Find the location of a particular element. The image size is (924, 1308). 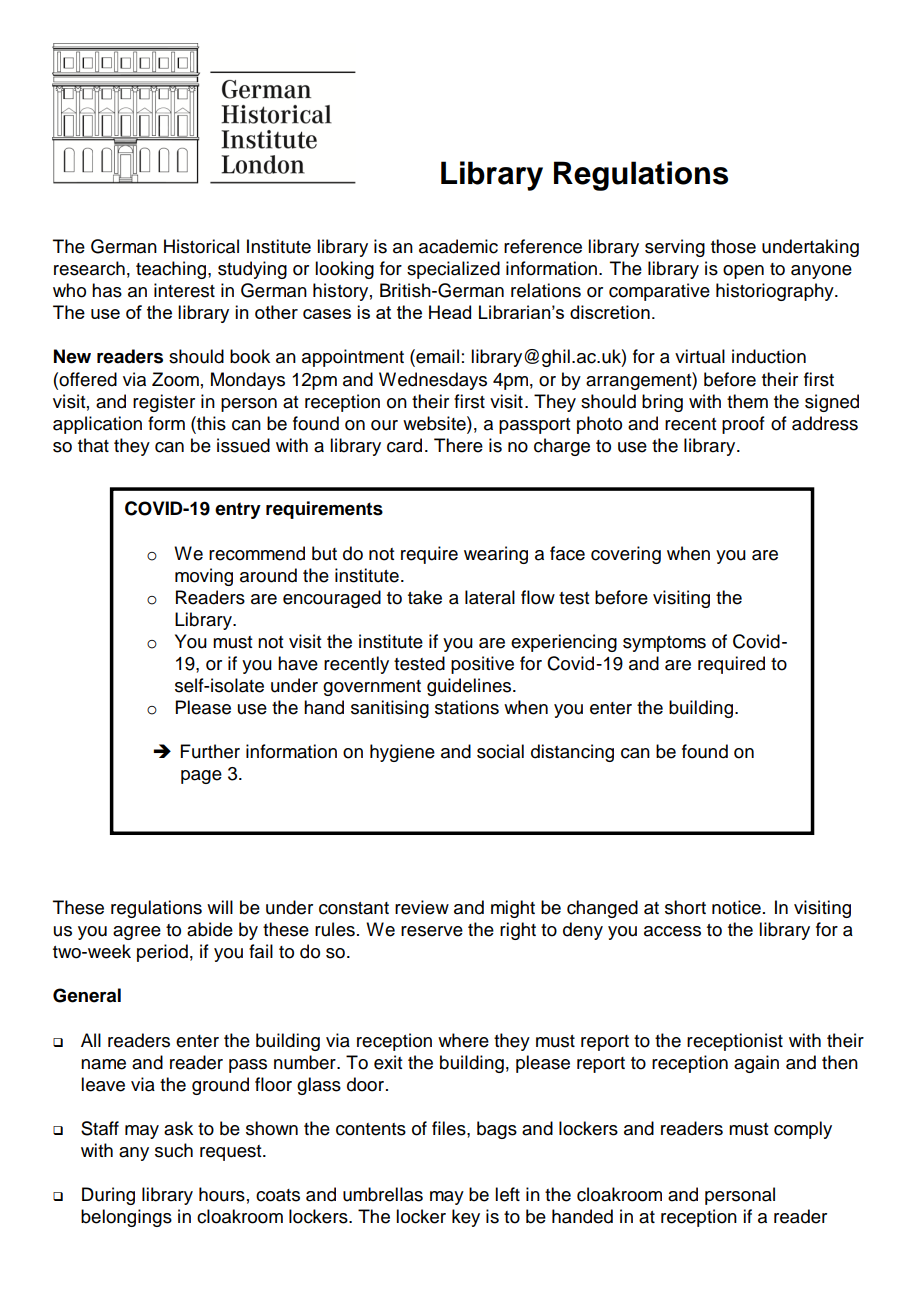

reserve is located at coordinates (432, 931).
